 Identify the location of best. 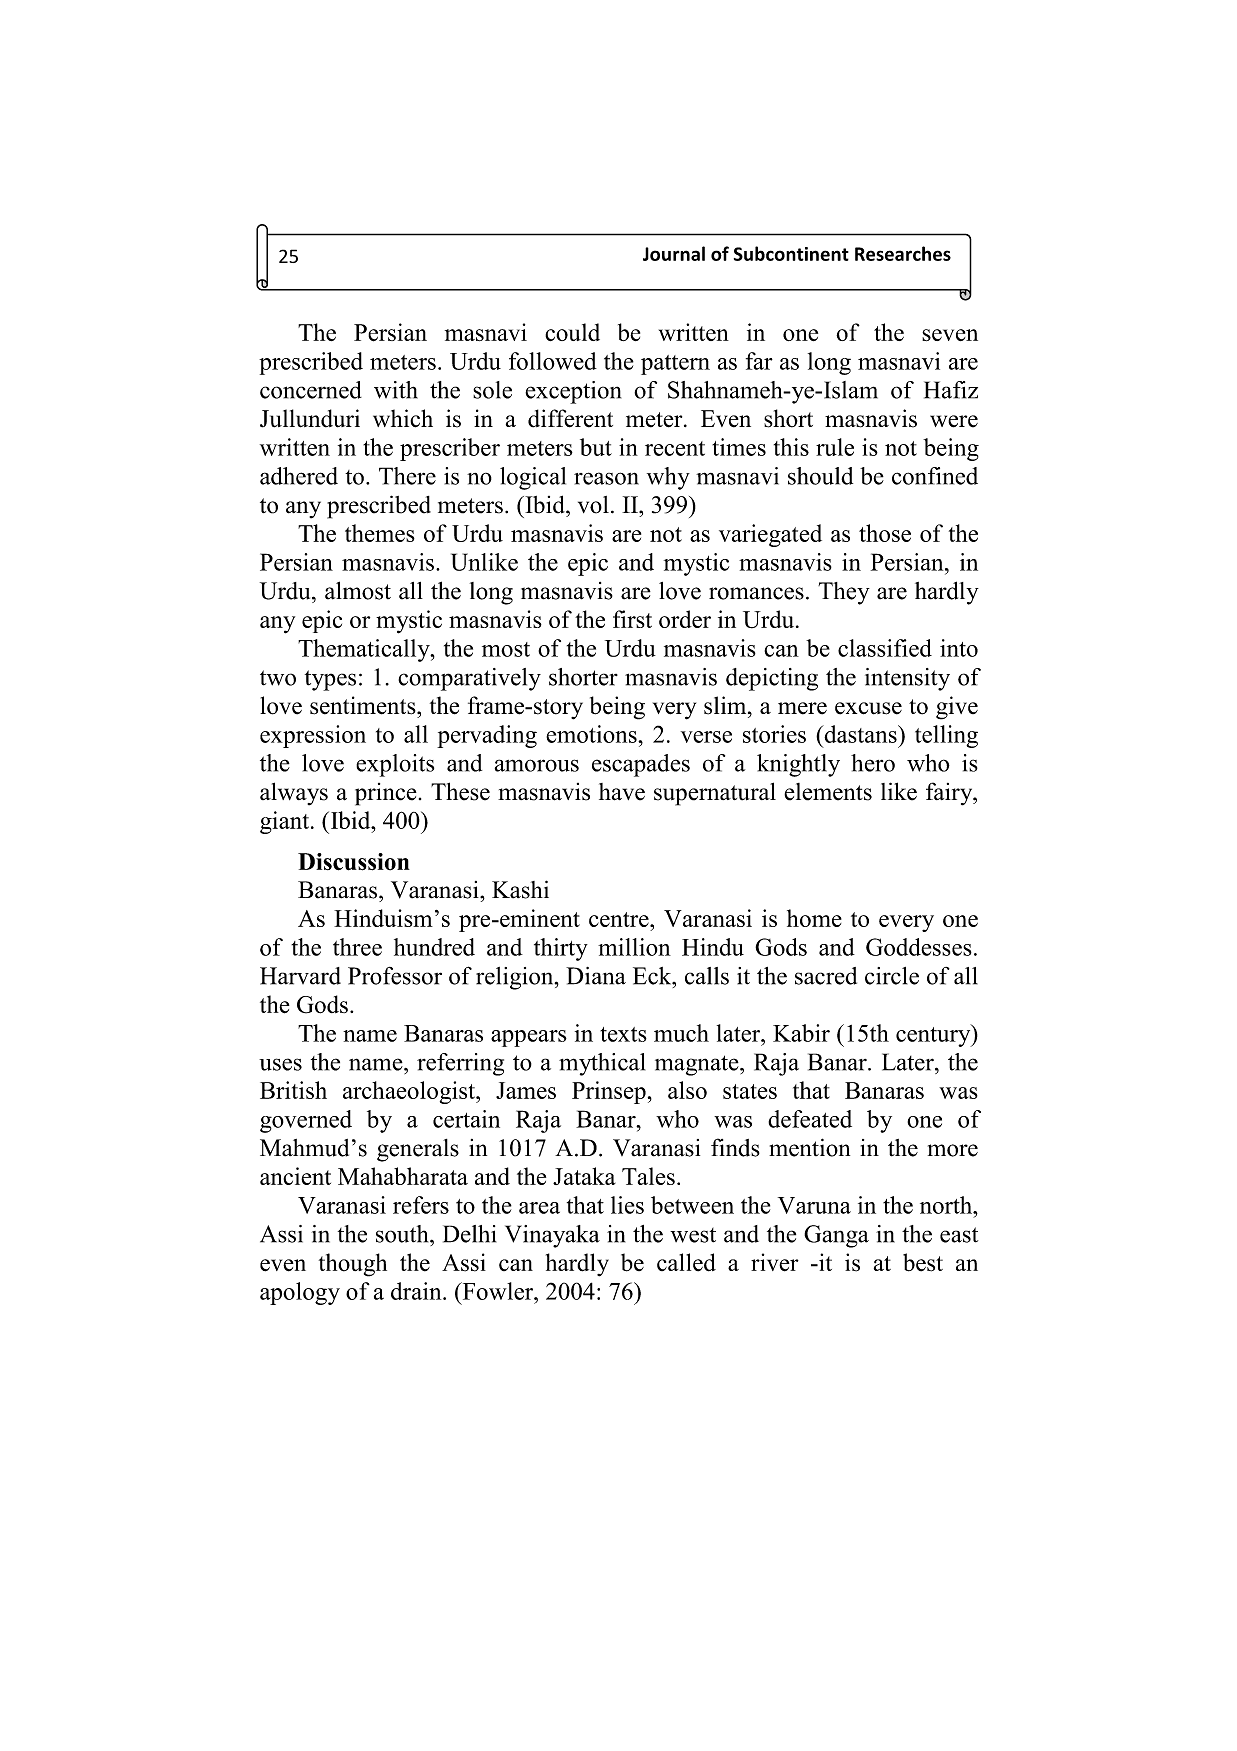
(923, 1262).
